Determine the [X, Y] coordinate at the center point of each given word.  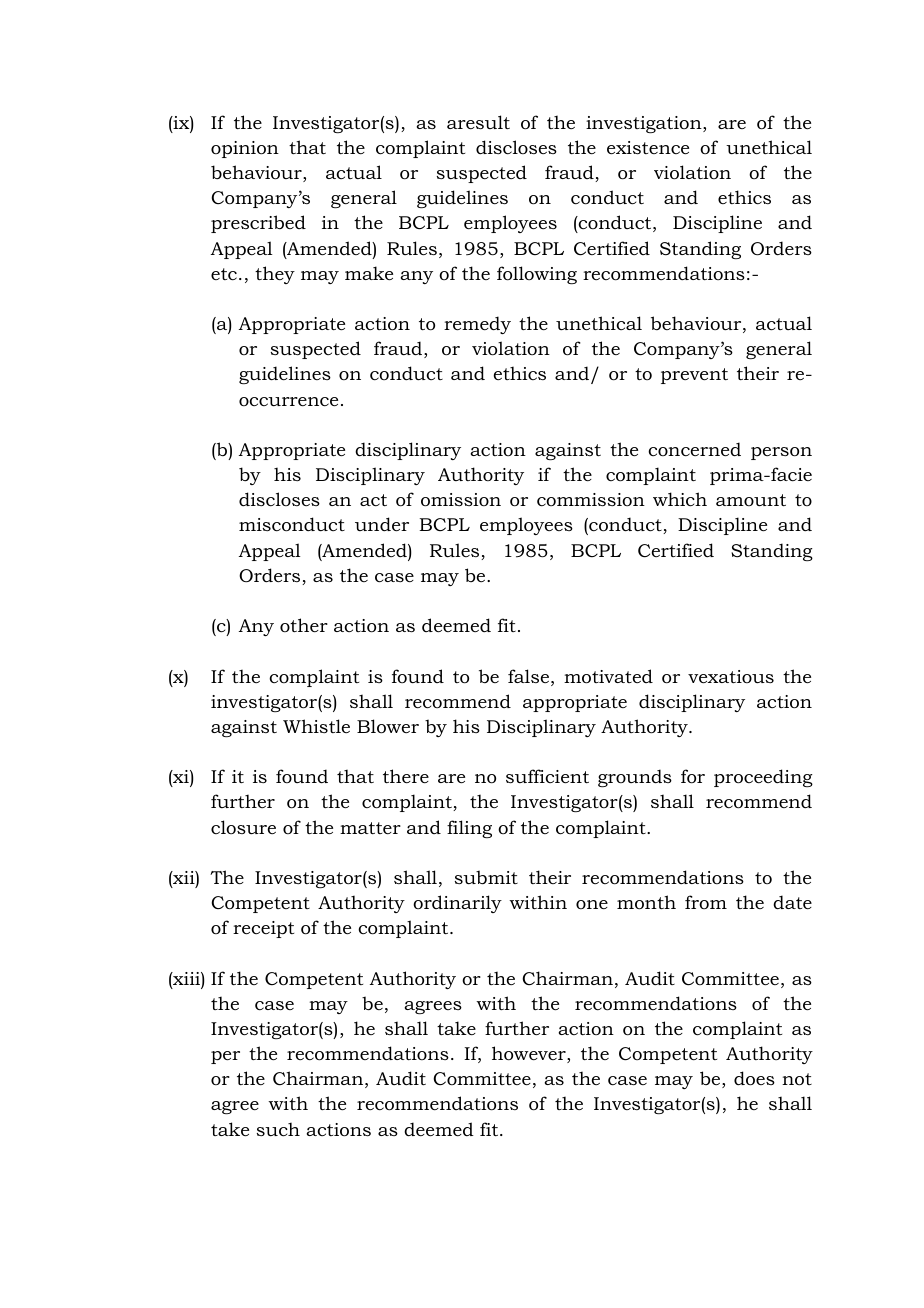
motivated [608, 676]
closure [243, 827]
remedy [477, 325]
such [278, 1129]
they [275, 275]
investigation [645, 124]
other [304, 625]
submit [486, 877]
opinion [245, 149]
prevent [694, 376]
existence [648, 147]
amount [751, 500]
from [706, 902]
